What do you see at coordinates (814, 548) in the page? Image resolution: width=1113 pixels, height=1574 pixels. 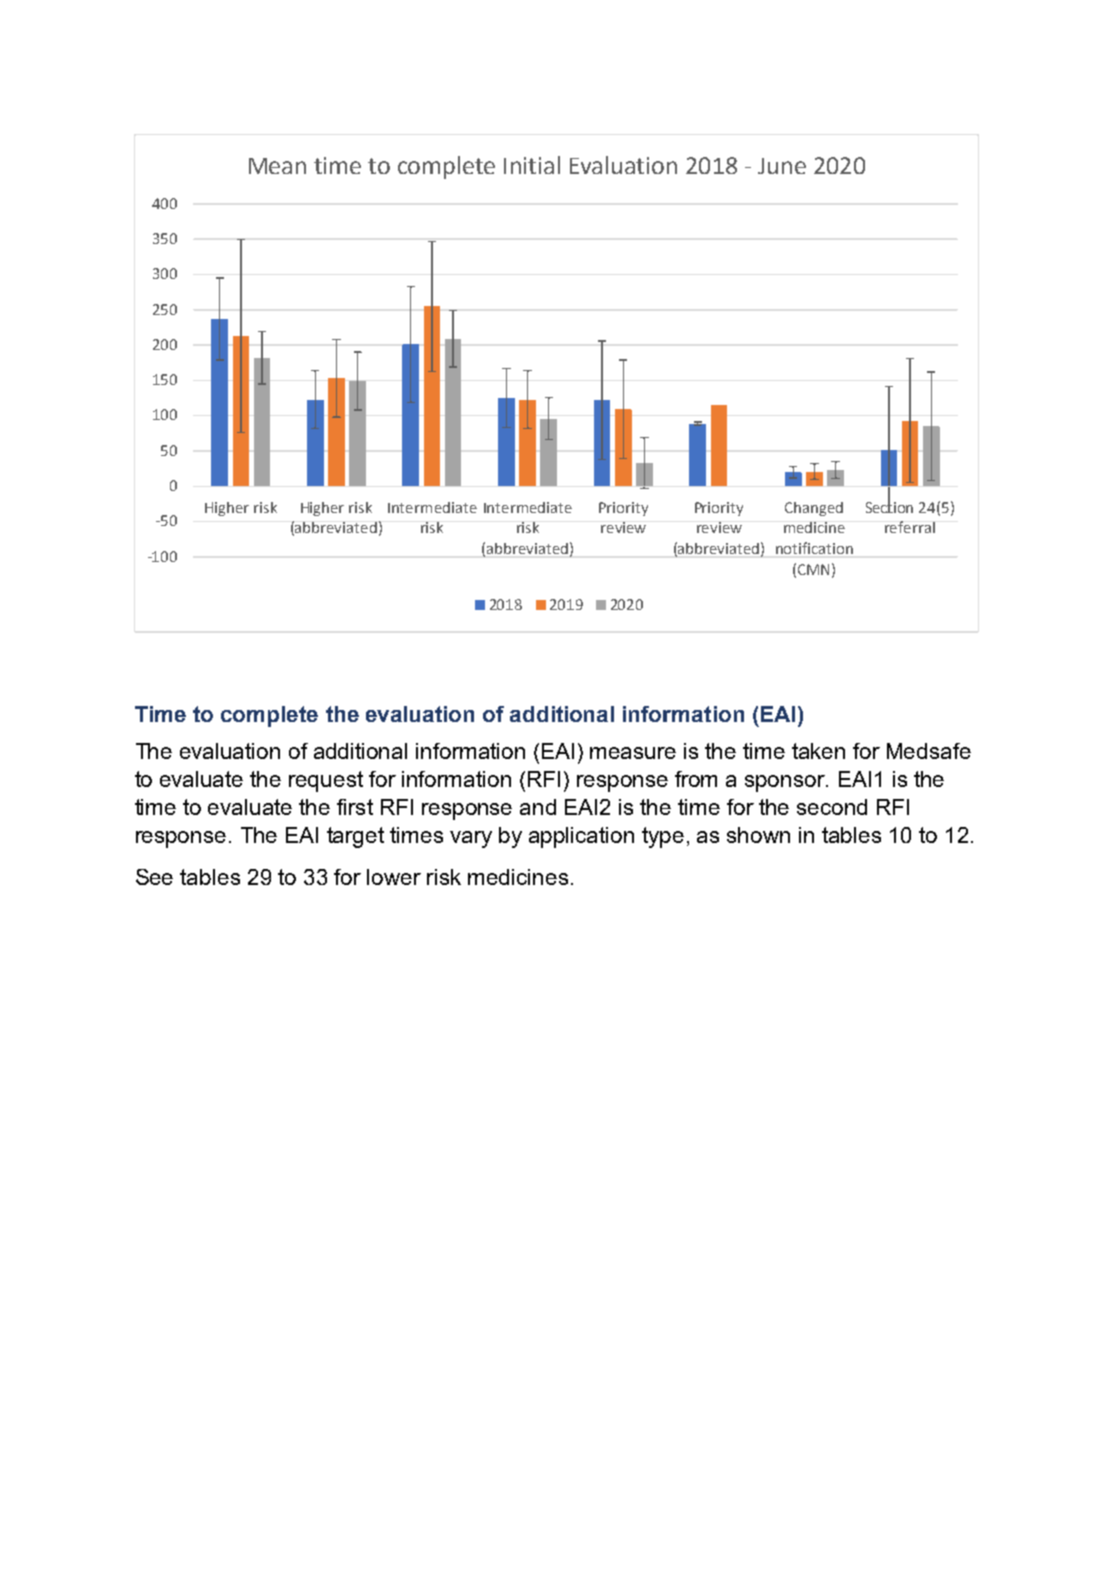 I see `notification` at bounding box center [814, 548].
